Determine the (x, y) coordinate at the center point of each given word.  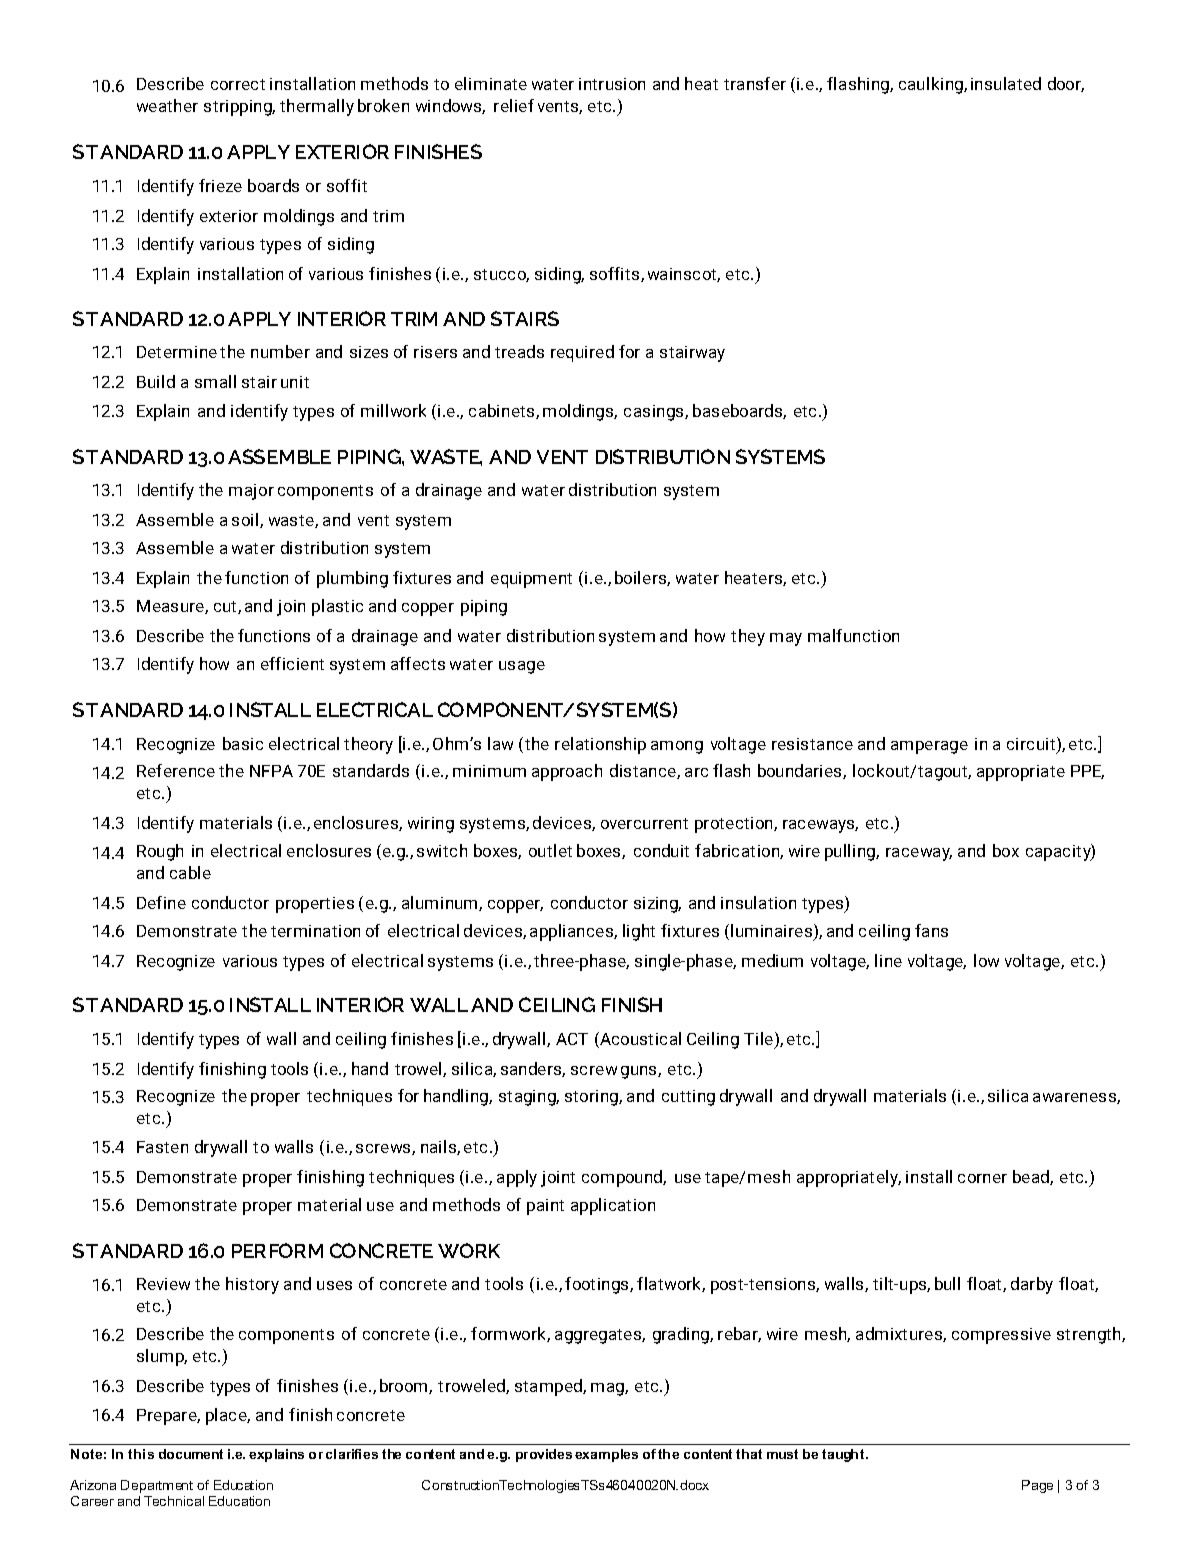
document (191, 1454)
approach (567, 772)
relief (514, 105)
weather (167, 105)
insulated (1006, 83)
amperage (929, 747)
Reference (176, 770)
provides (544, 1455)
